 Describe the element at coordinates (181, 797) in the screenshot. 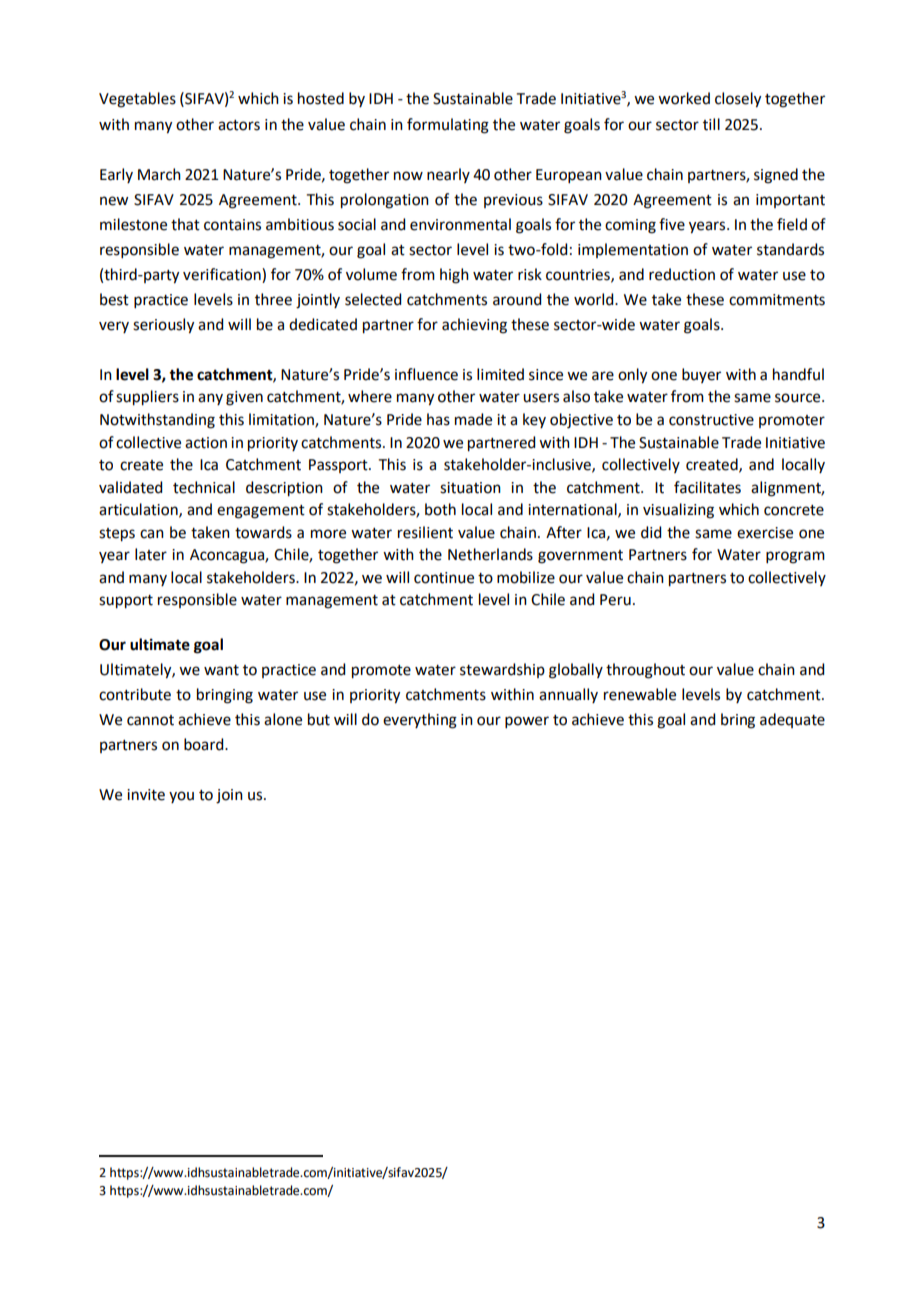

I see `you` at that location.
